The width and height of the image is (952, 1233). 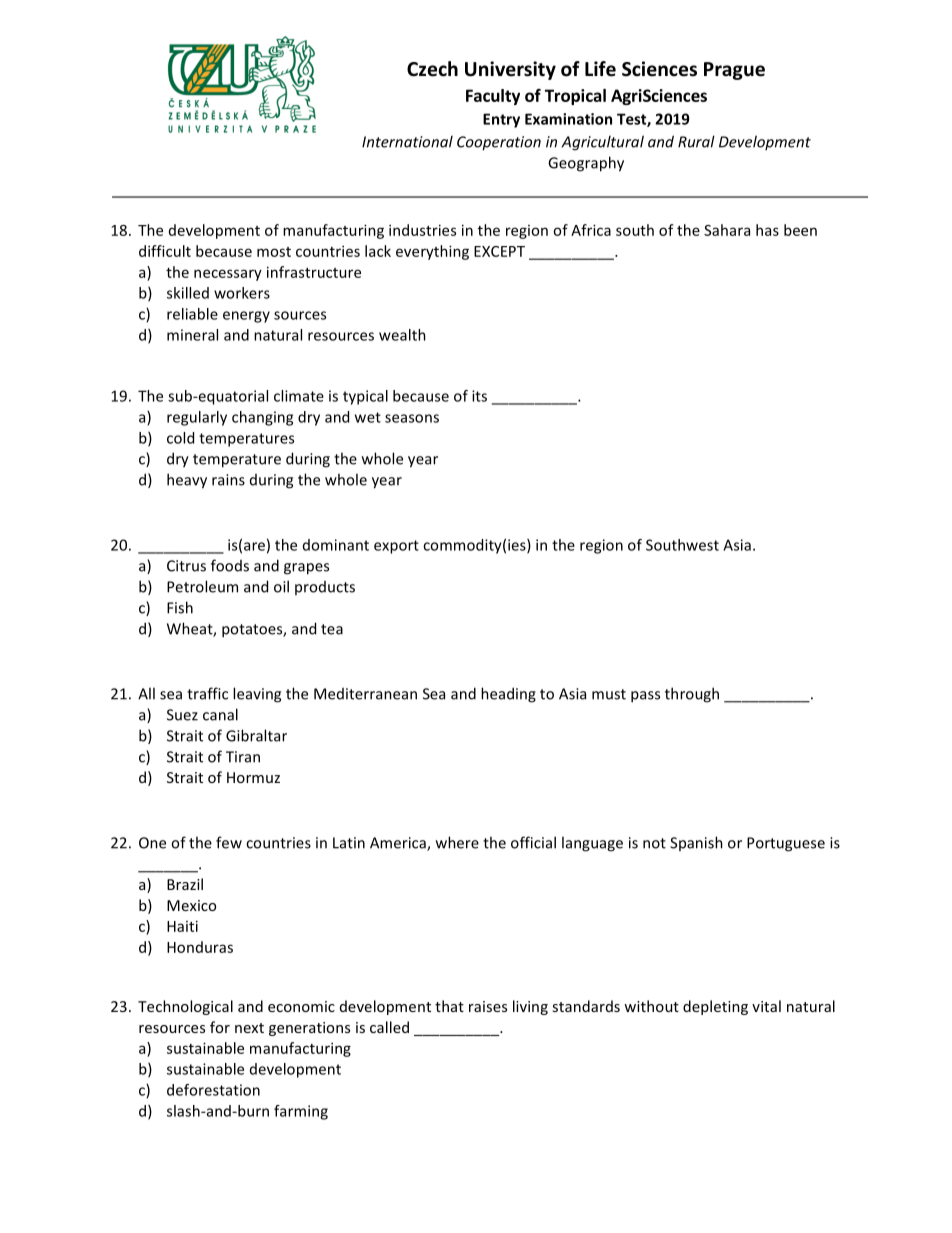 What do you see at coordinates (407, 141) in the image?
I see `International` at bounding box center [407, 141].
